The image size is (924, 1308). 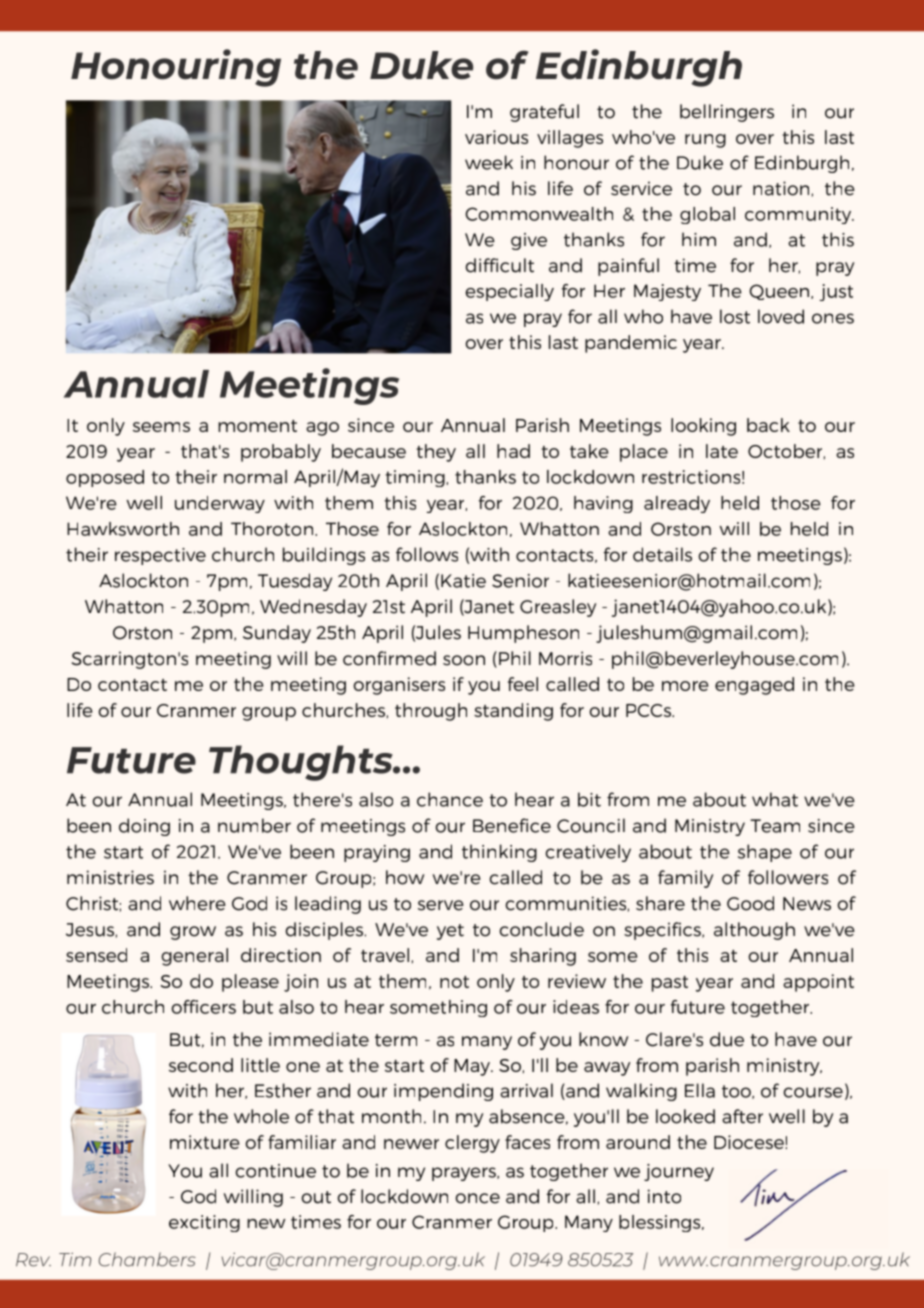 I want to click on exciting, so click(x=204, y=1223).
